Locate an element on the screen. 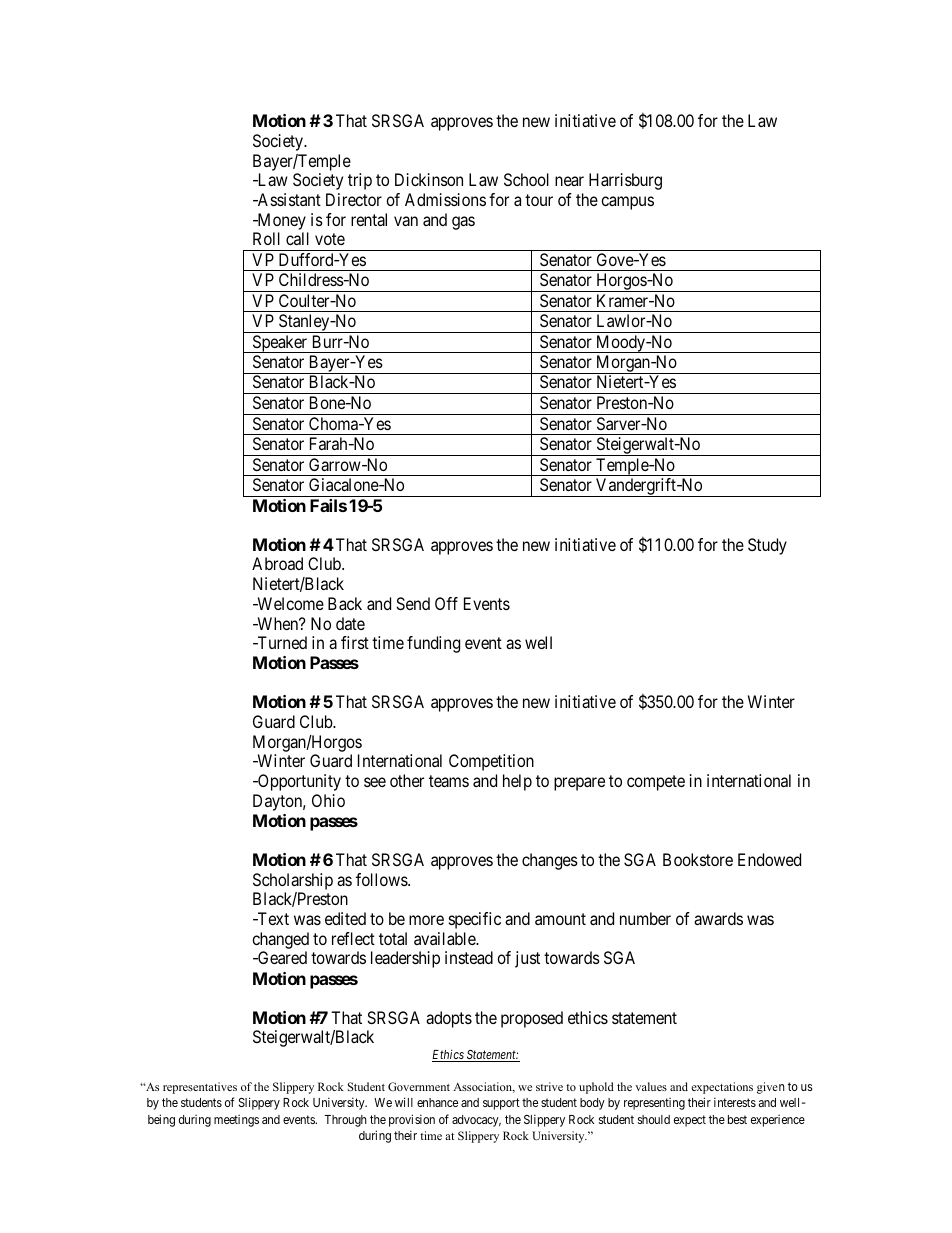  meetings is located at coordinates (236, 1121).
